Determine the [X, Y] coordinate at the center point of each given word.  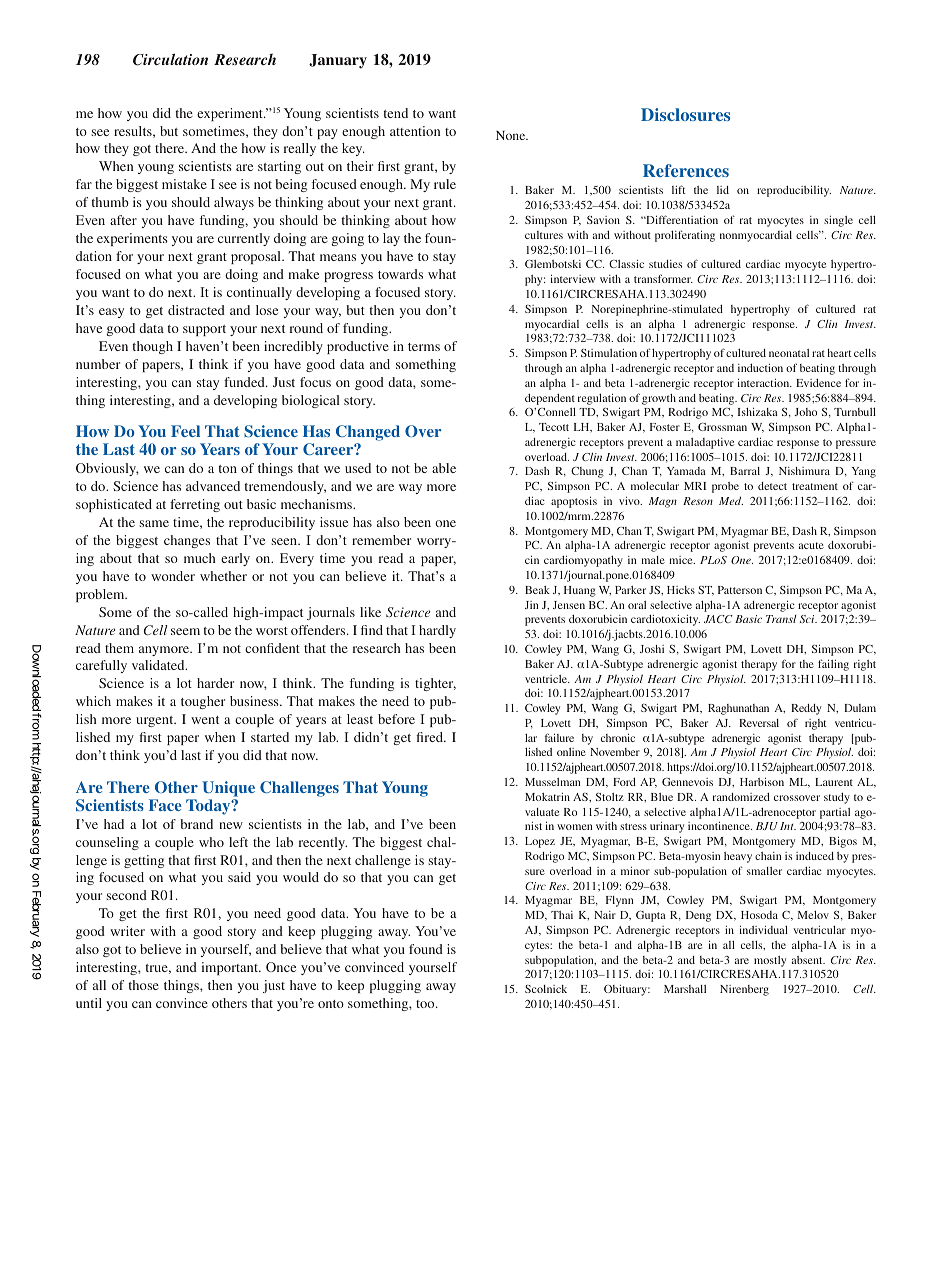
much [200, 558]
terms [424, 347]
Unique [228, 789]
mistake [184, 184]
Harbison [762, 781]
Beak [537, 590]
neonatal [789, 353]
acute [811, 545]
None [512, 135]
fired [430, 737]
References [686, 170]
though [153, 347]
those [144, 985]
